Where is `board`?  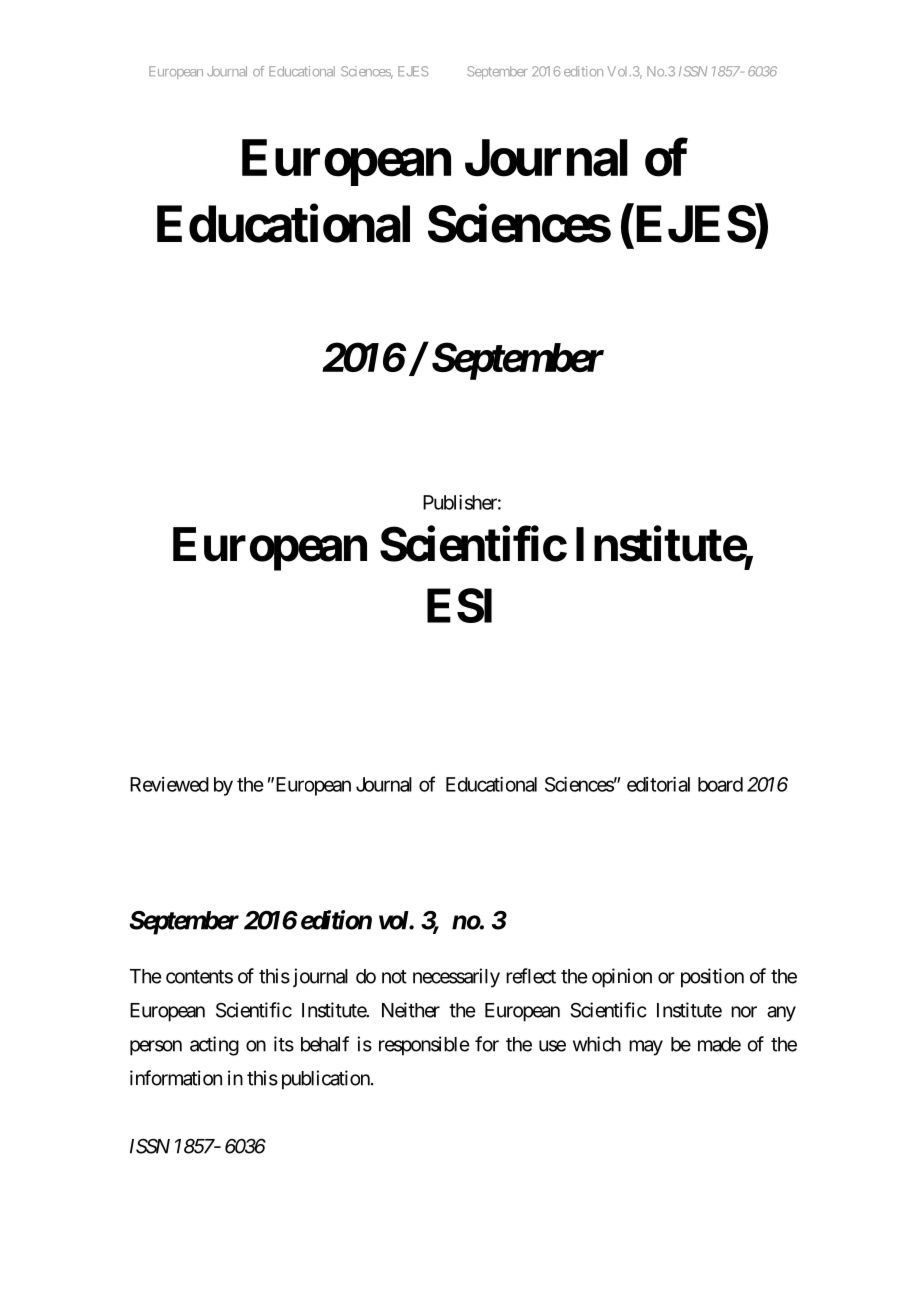 board is located at coordinates (720, 784).
